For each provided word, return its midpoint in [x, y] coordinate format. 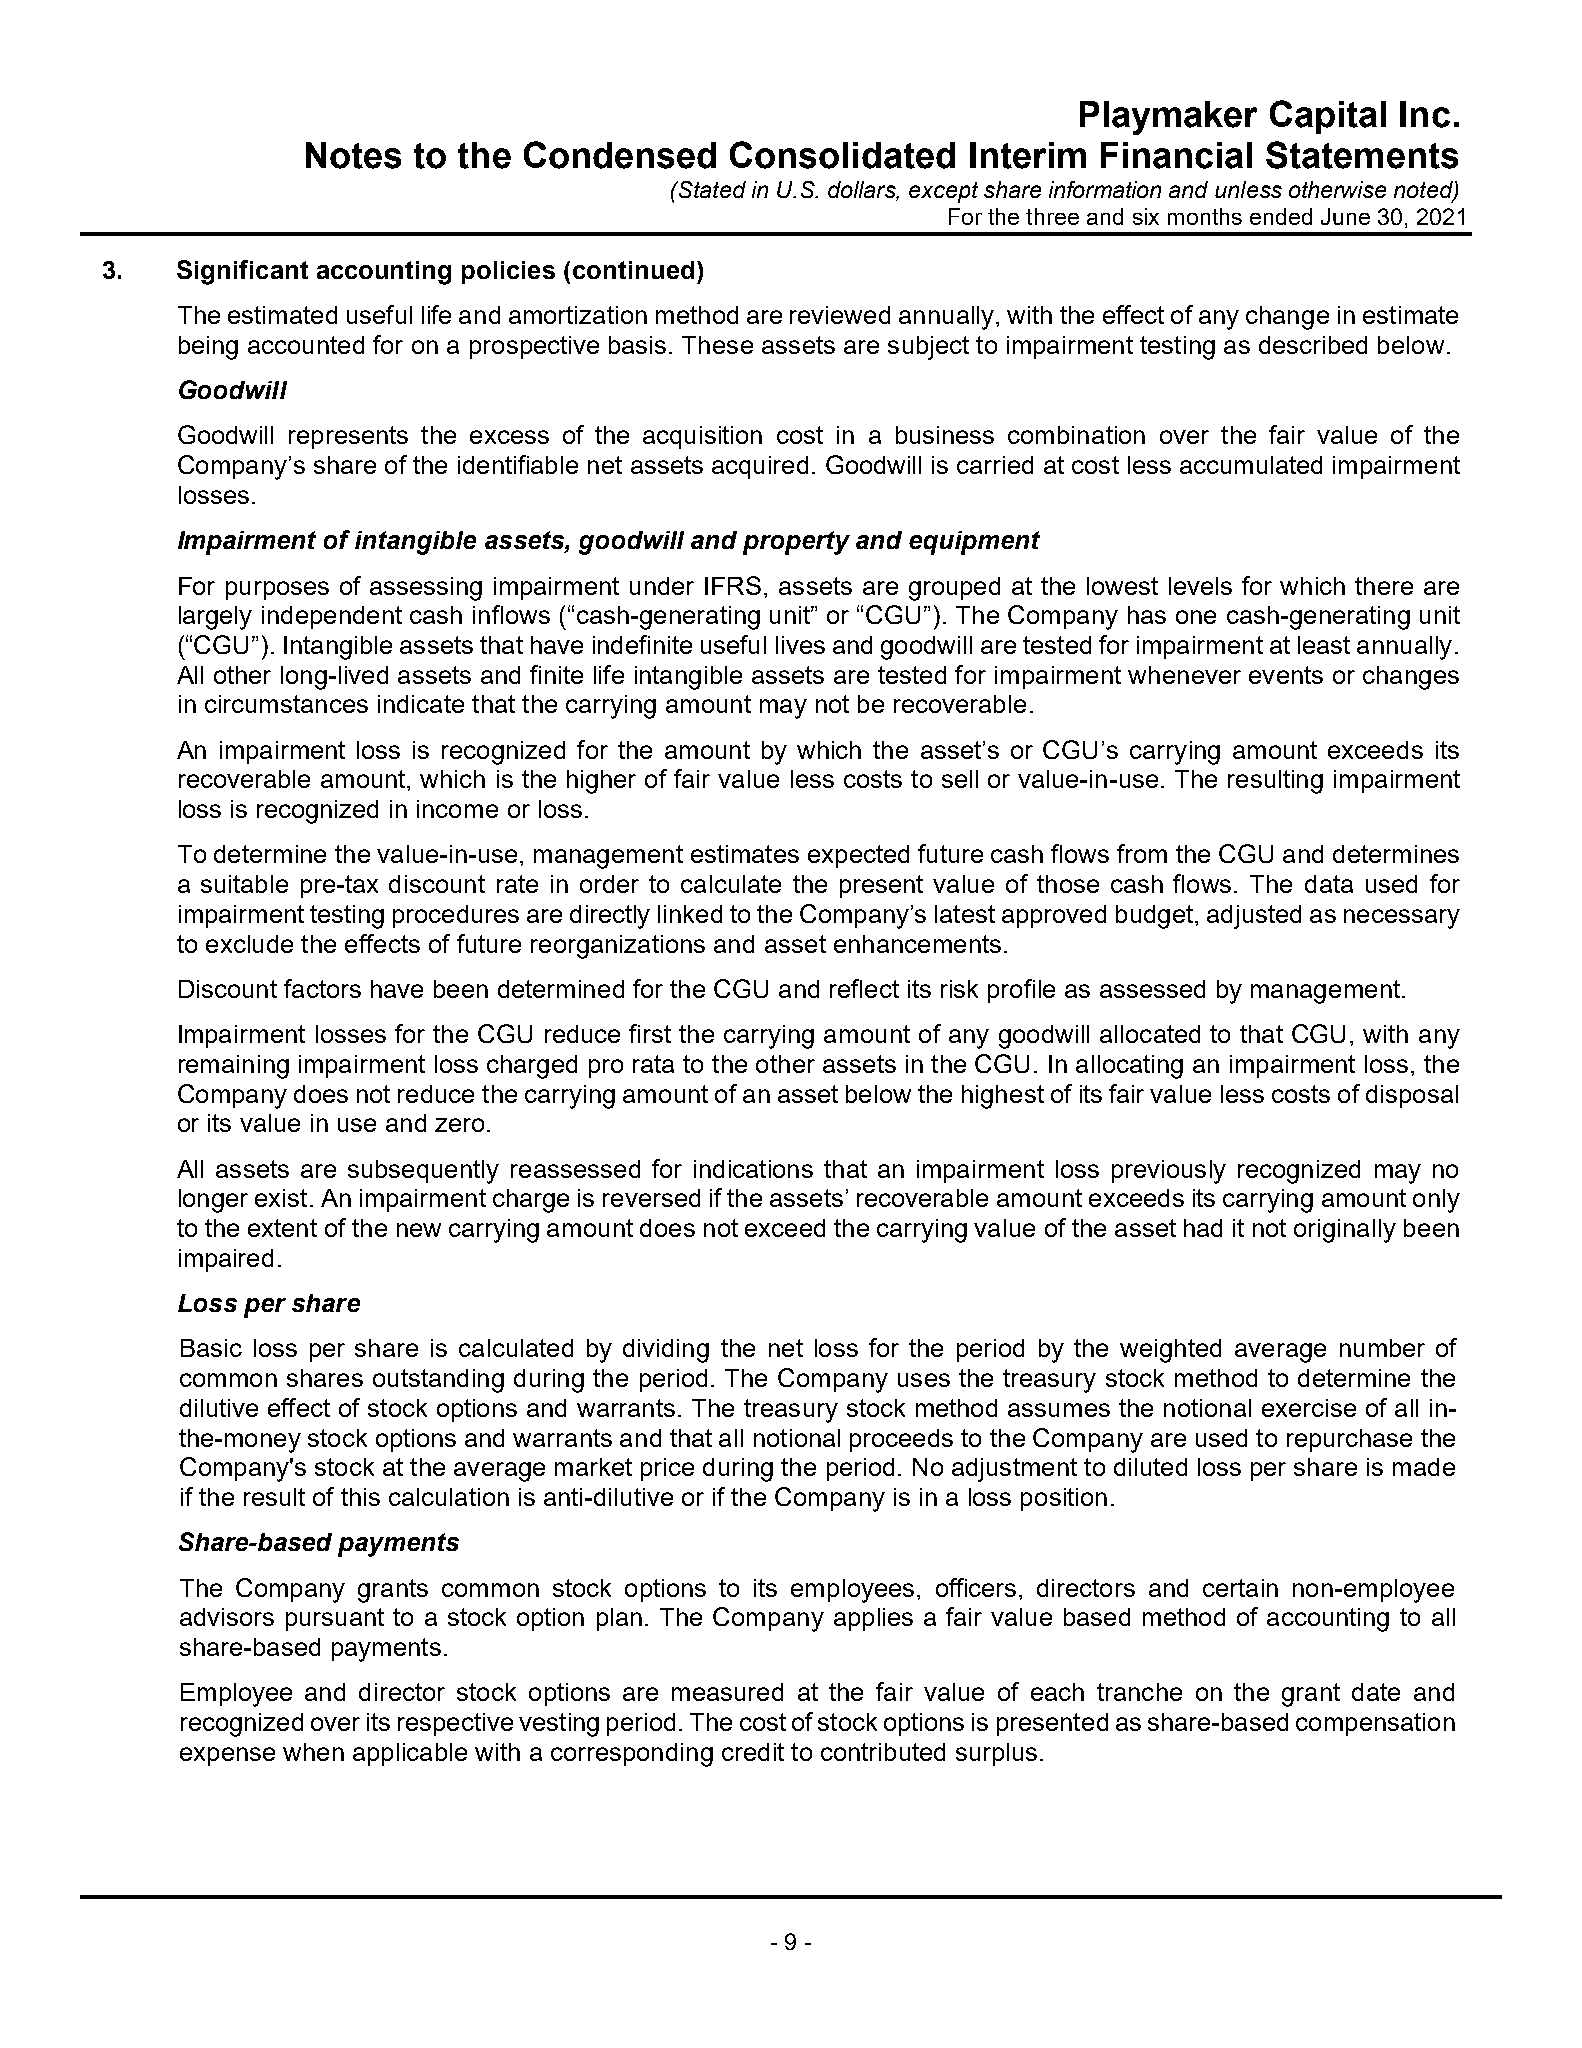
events [1286, 675]
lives [800, 645]
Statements [1362, 155]
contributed [883, 1752]
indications [753, 1169]
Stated [711, 189]
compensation [1375, 1724]
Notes [353, 155]
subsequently [423, 1172]
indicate [421, 704]
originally [1345, 1231]
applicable [410, 1754]
